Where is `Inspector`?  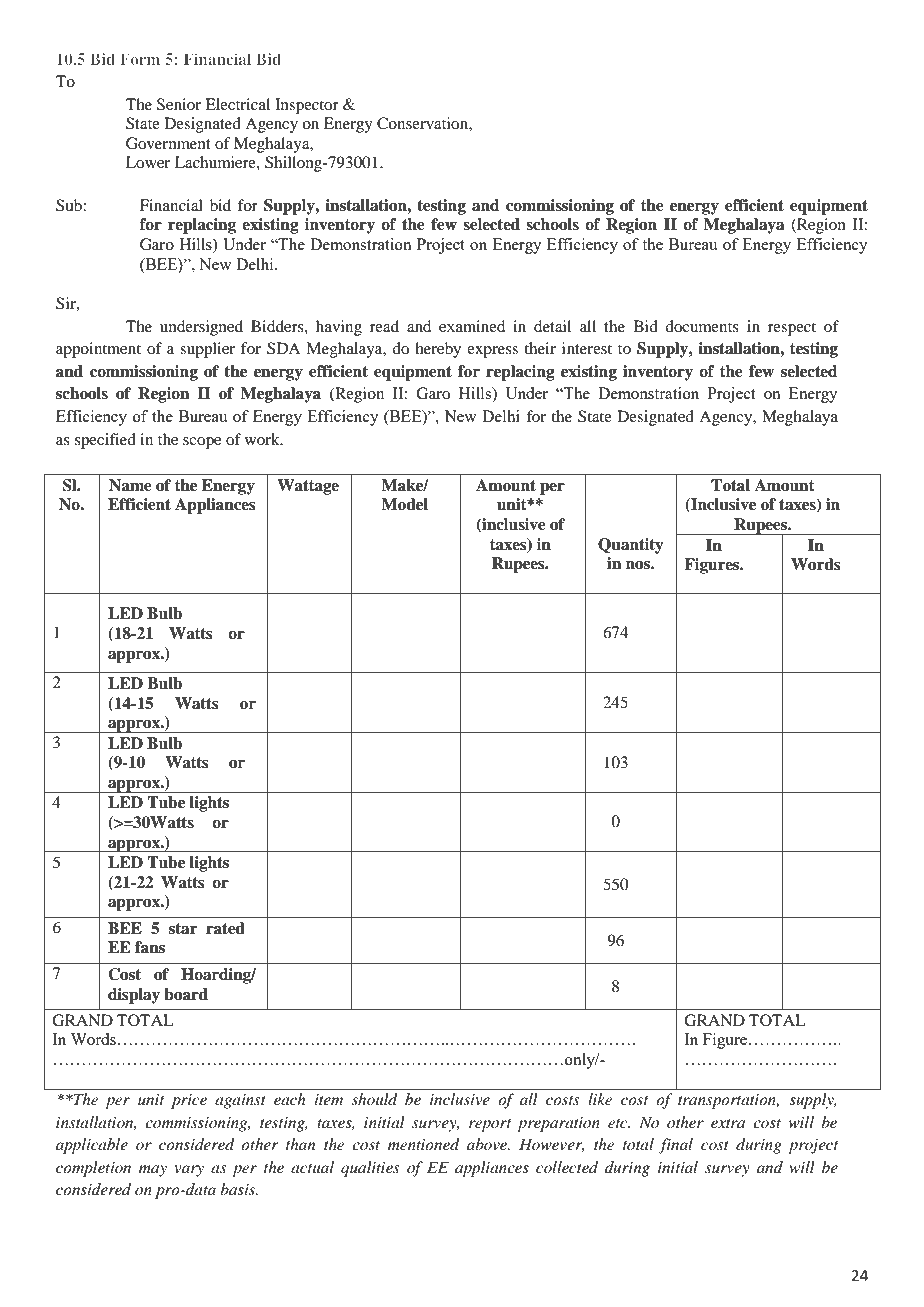 Inspector is located at coordinates (307, 106).
